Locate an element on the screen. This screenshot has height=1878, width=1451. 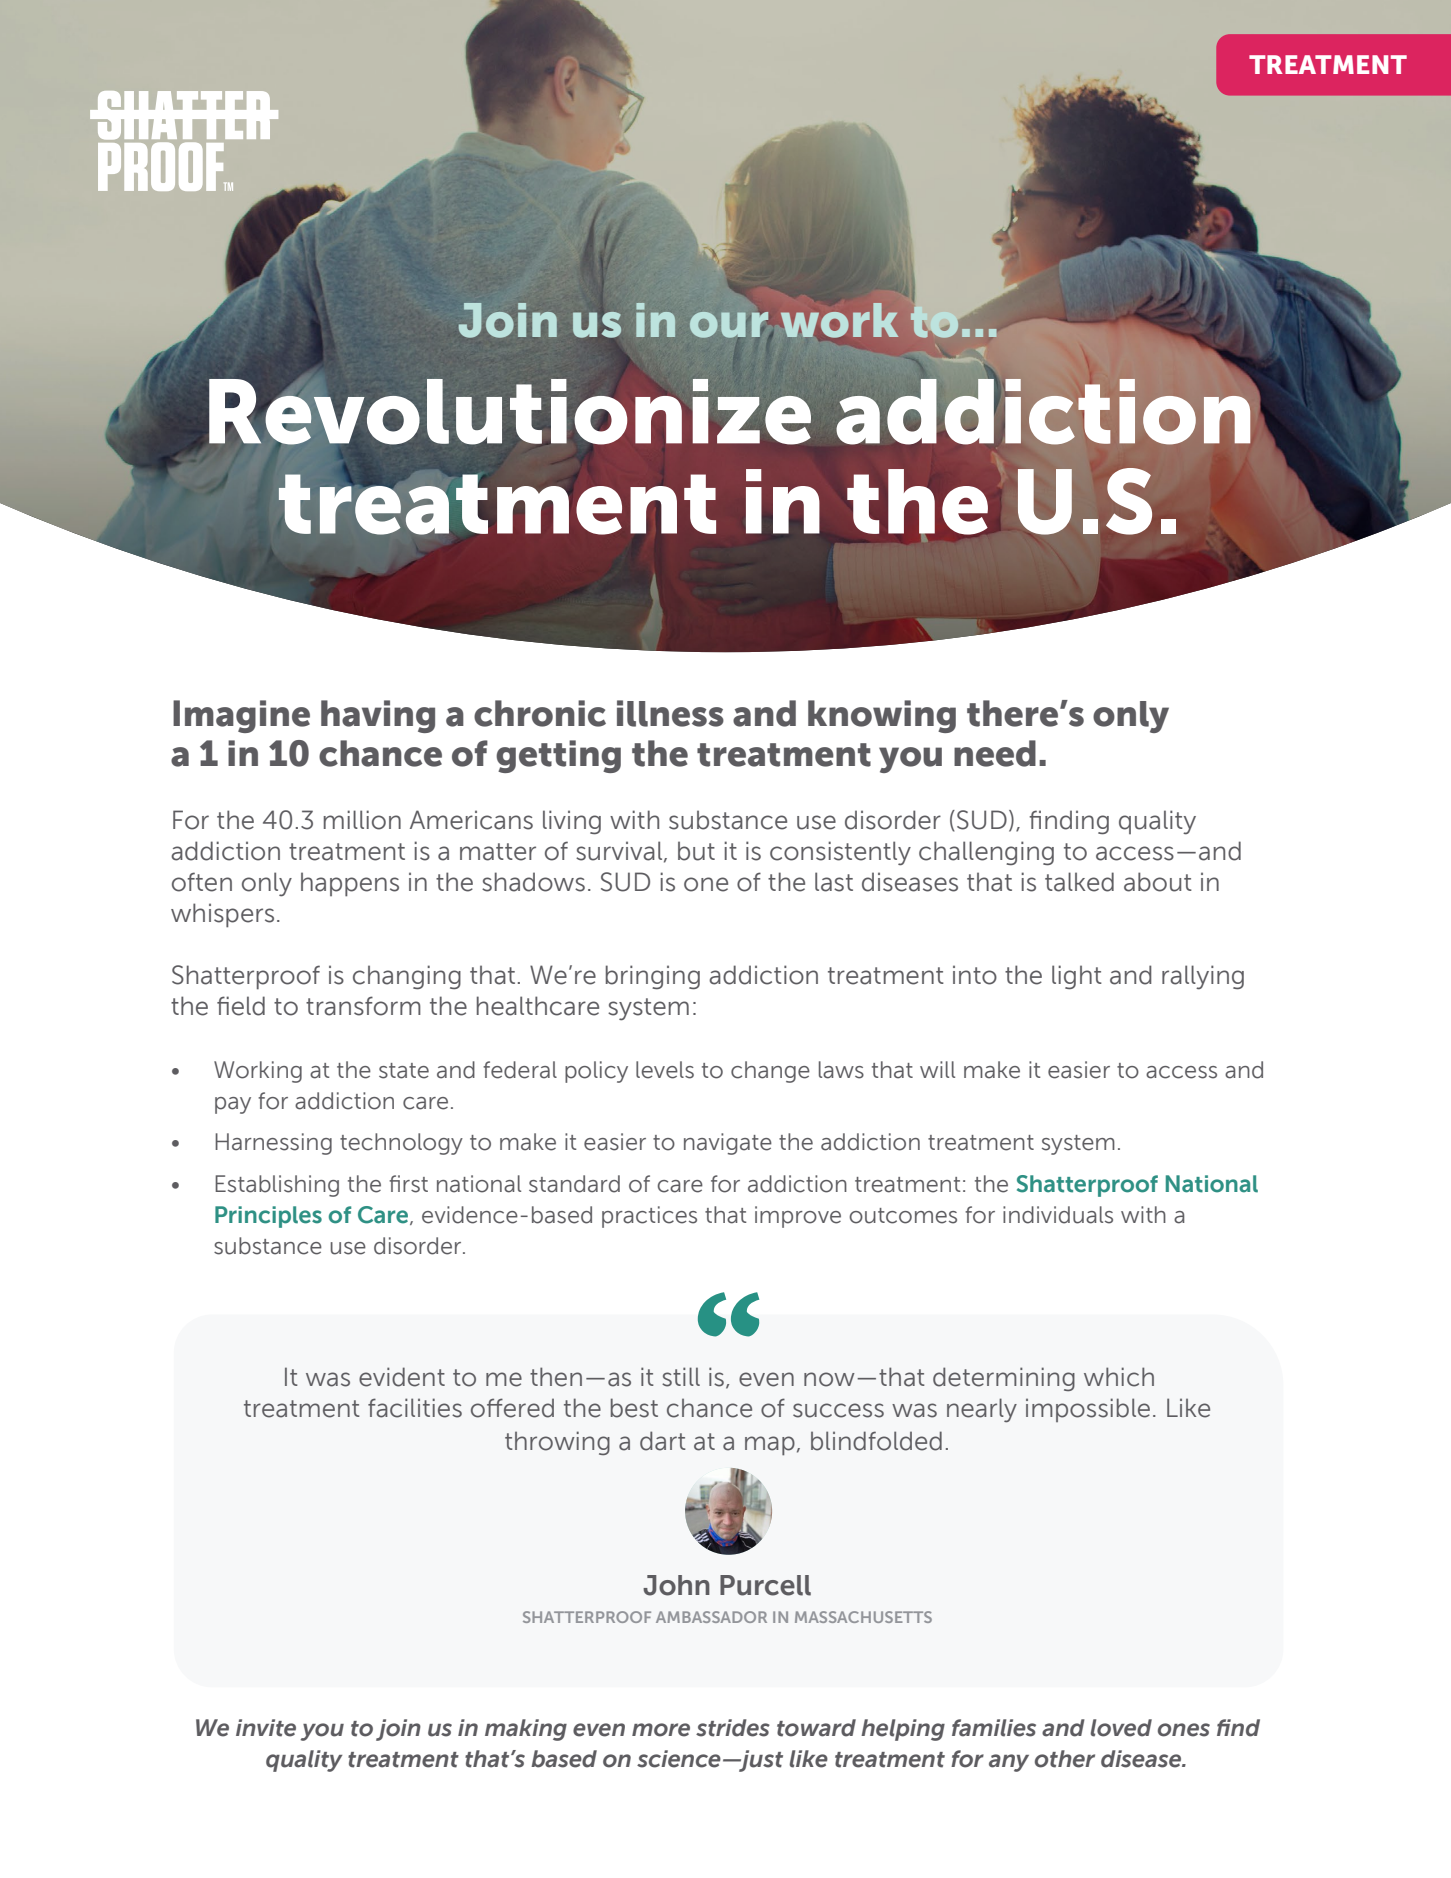
illness is located at coordinates (670, 713).
